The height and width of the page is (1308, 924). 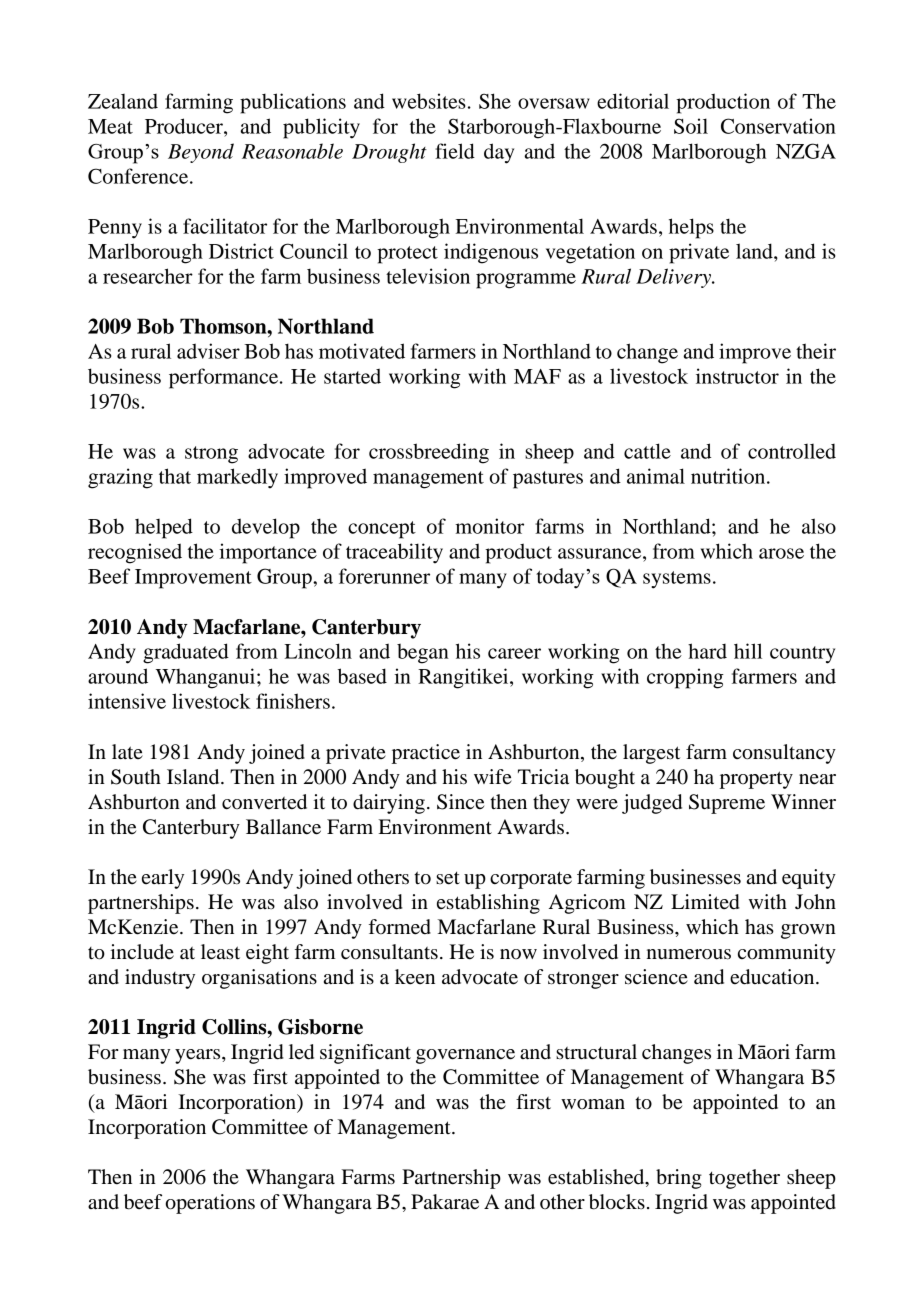 I want to click on crossbreeding, so click(x=429, y=453).
